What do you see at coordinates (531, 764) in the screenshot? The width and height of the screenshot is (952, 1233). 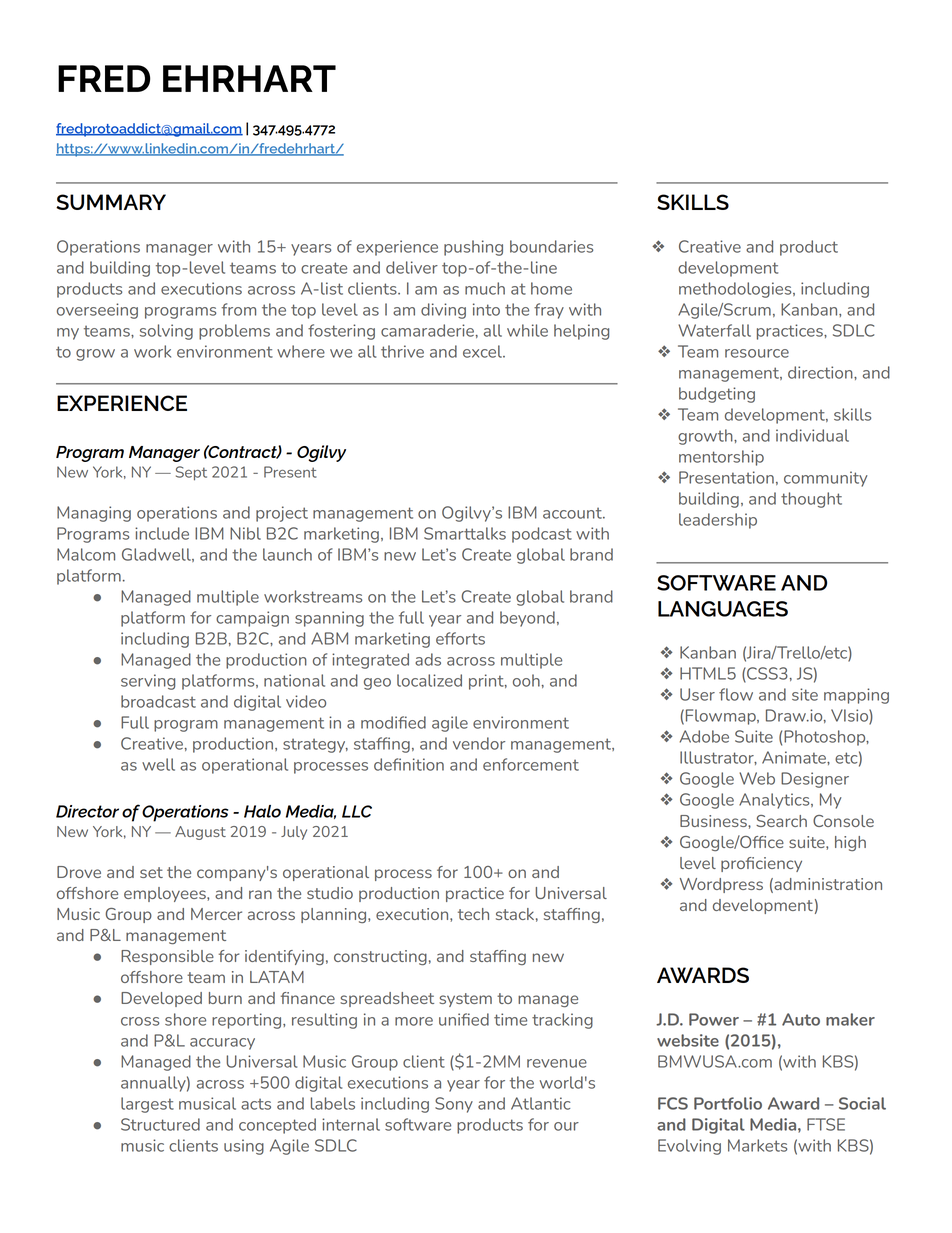 I see `enforcement` at bounding box center [531, 764].
